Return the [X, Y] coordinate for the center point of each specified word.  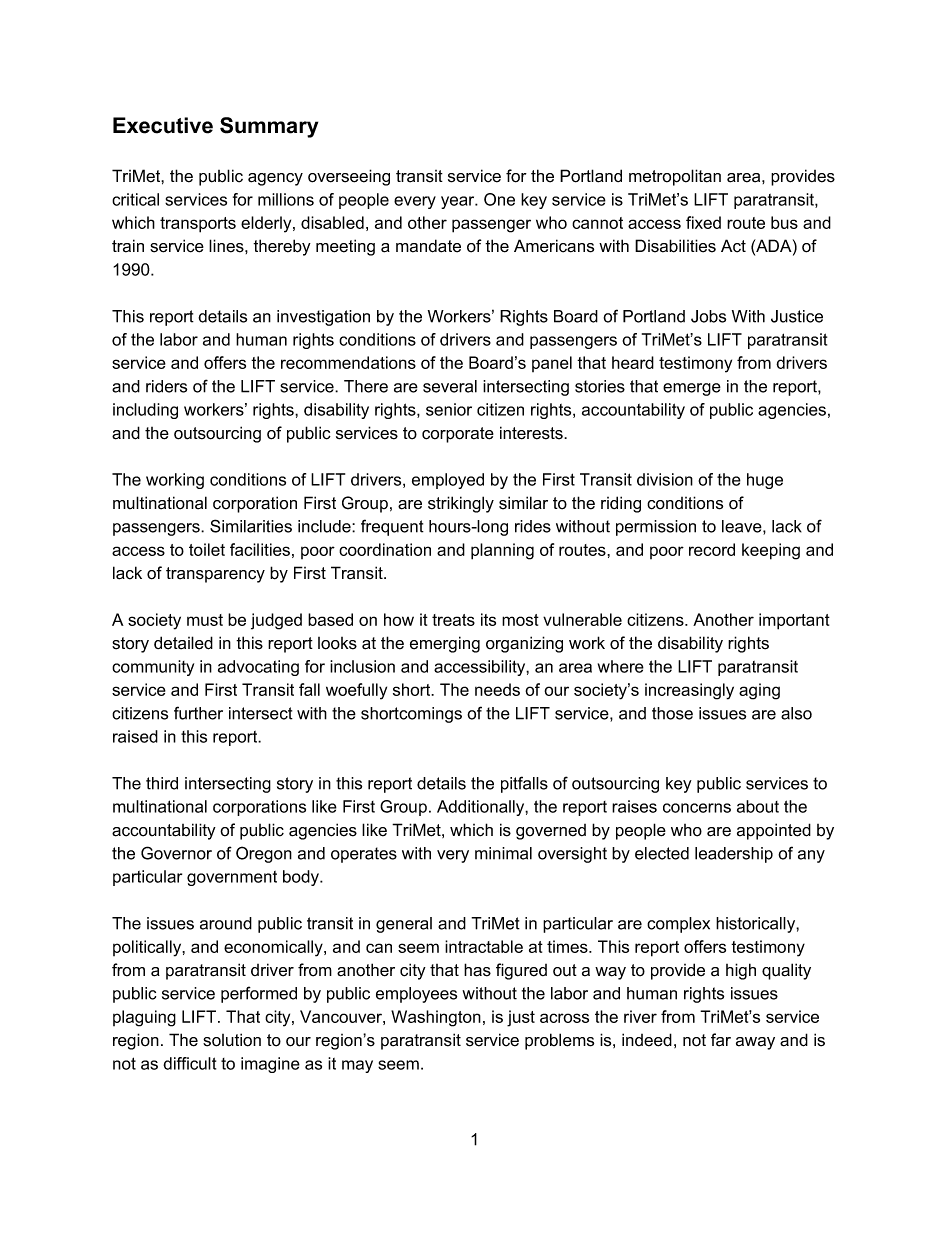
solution [232, 1040]
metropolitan [675, 177]
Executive [163, 125]
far [721, 1040]
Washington [436, 1018]
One [499, 199]
